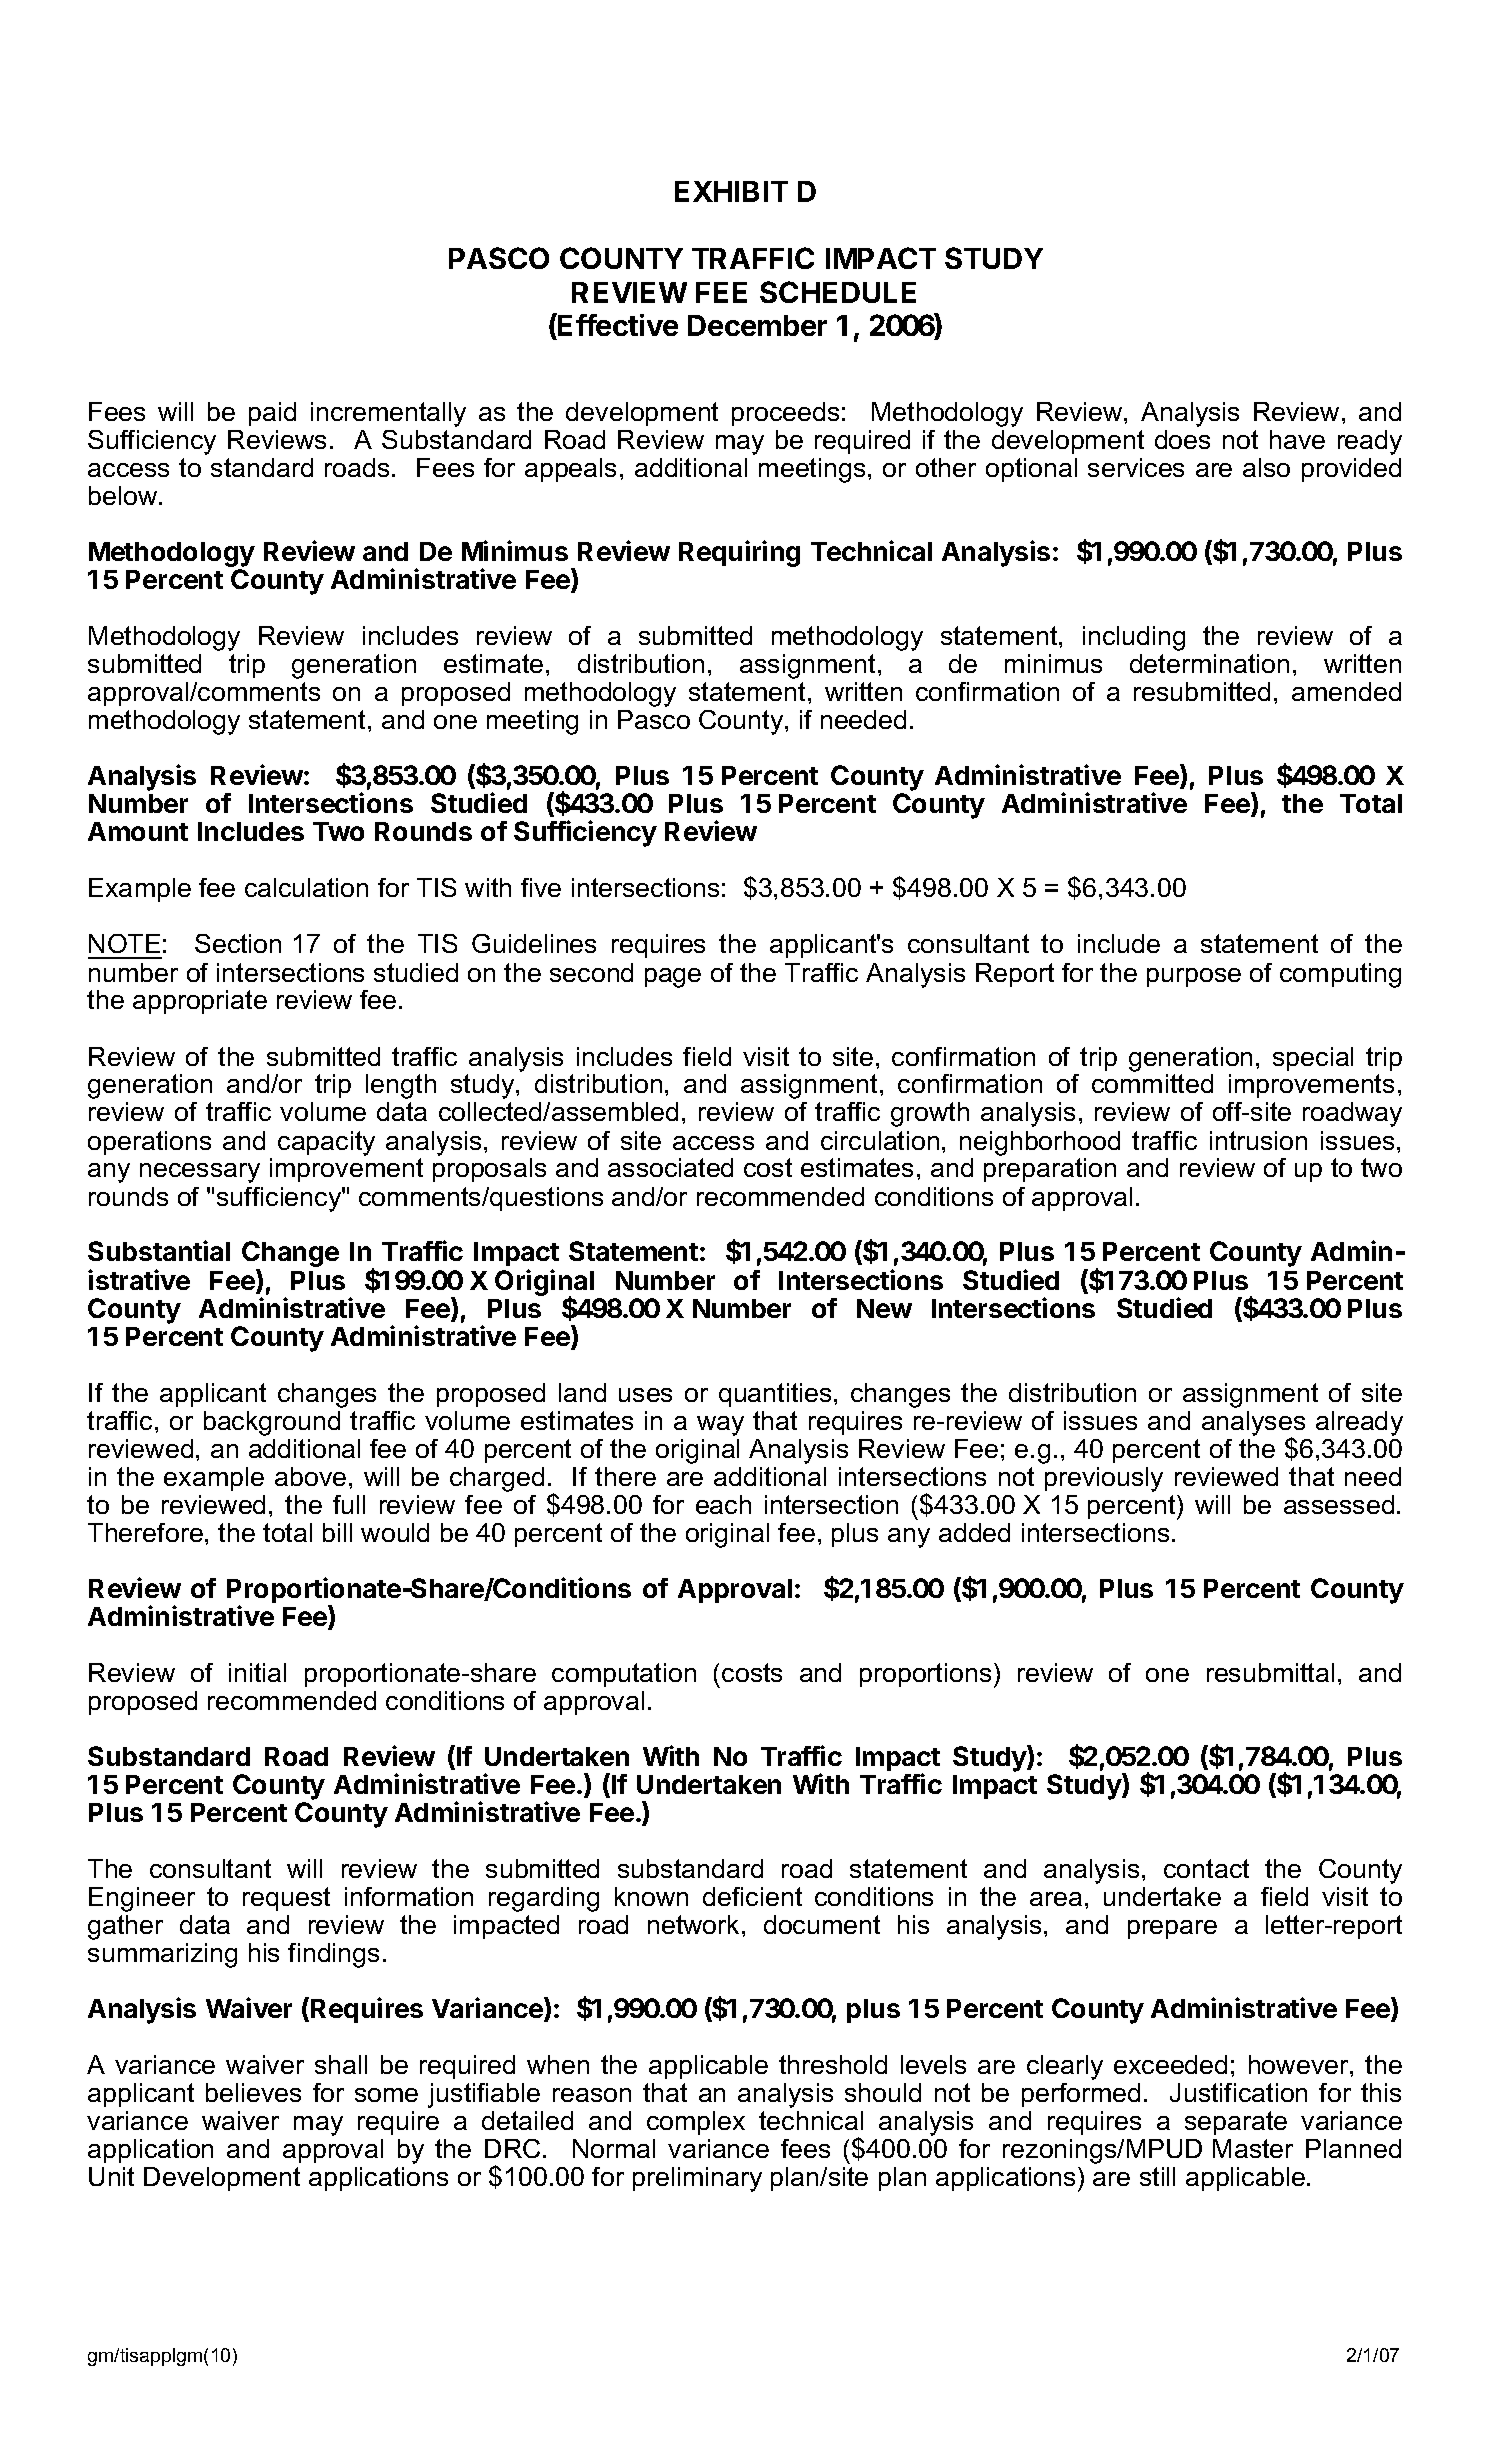  I want to click on necessary, so click(200, 1173).
